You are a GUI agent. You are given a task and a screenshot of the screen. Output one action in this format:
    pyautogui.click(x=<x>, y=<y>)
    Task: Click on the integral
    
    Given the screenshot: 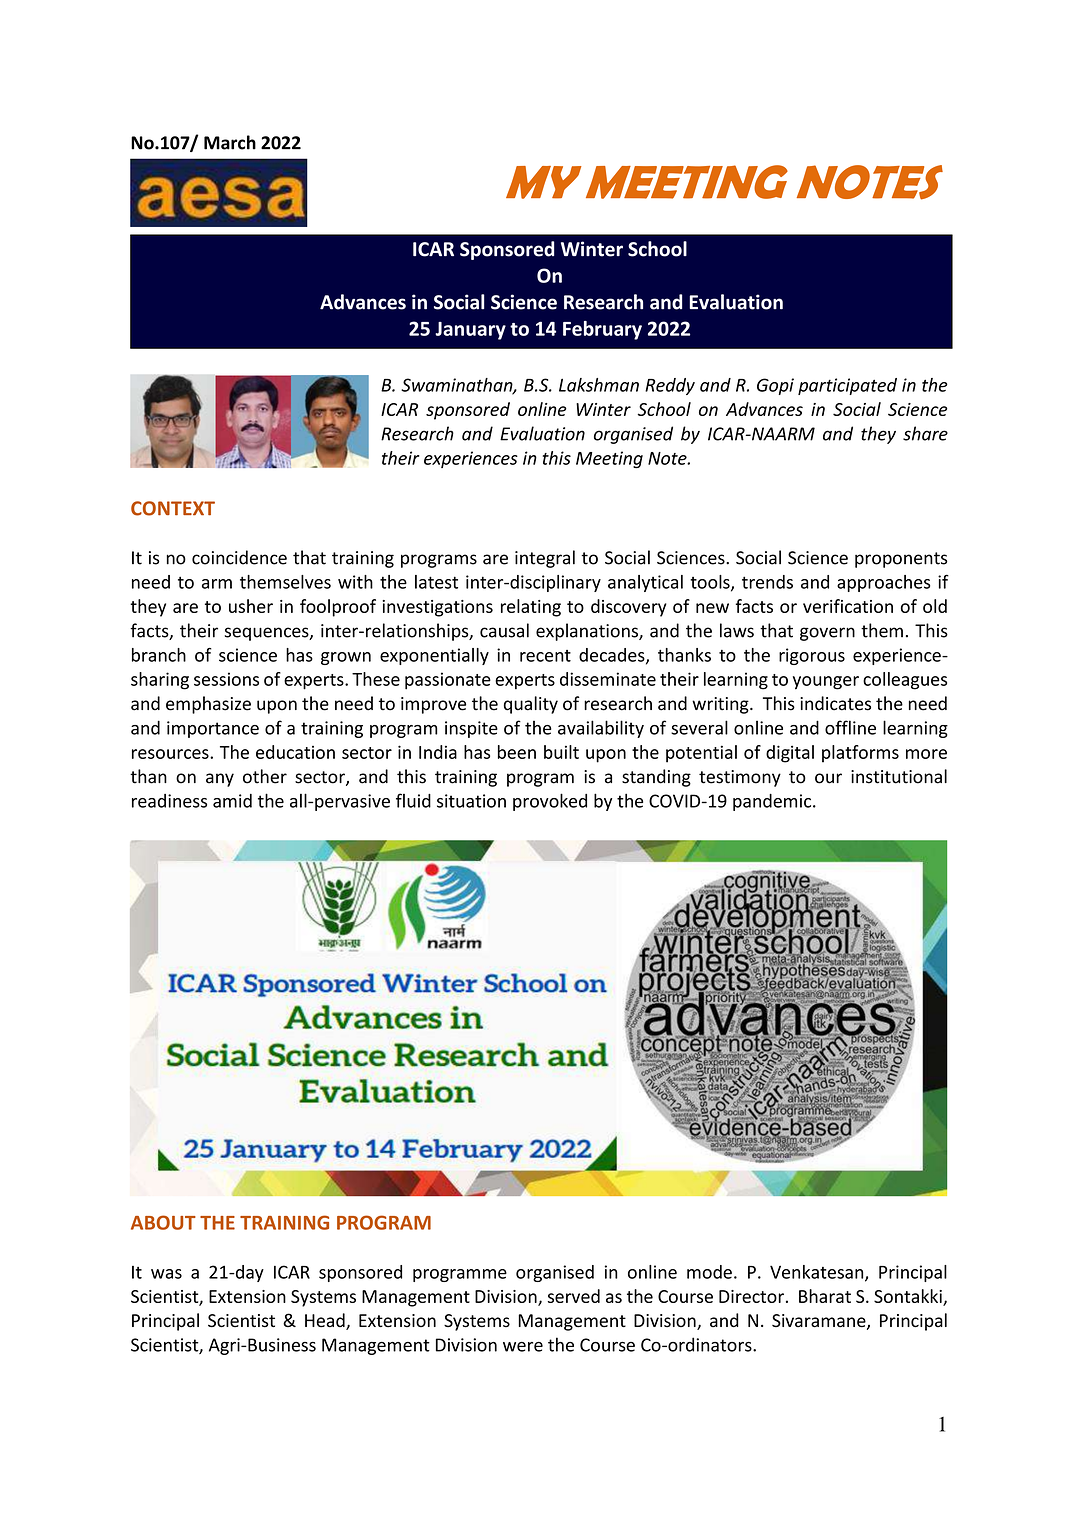 What is the action you would take?
    pyautogui.click(x=545, y=559)
